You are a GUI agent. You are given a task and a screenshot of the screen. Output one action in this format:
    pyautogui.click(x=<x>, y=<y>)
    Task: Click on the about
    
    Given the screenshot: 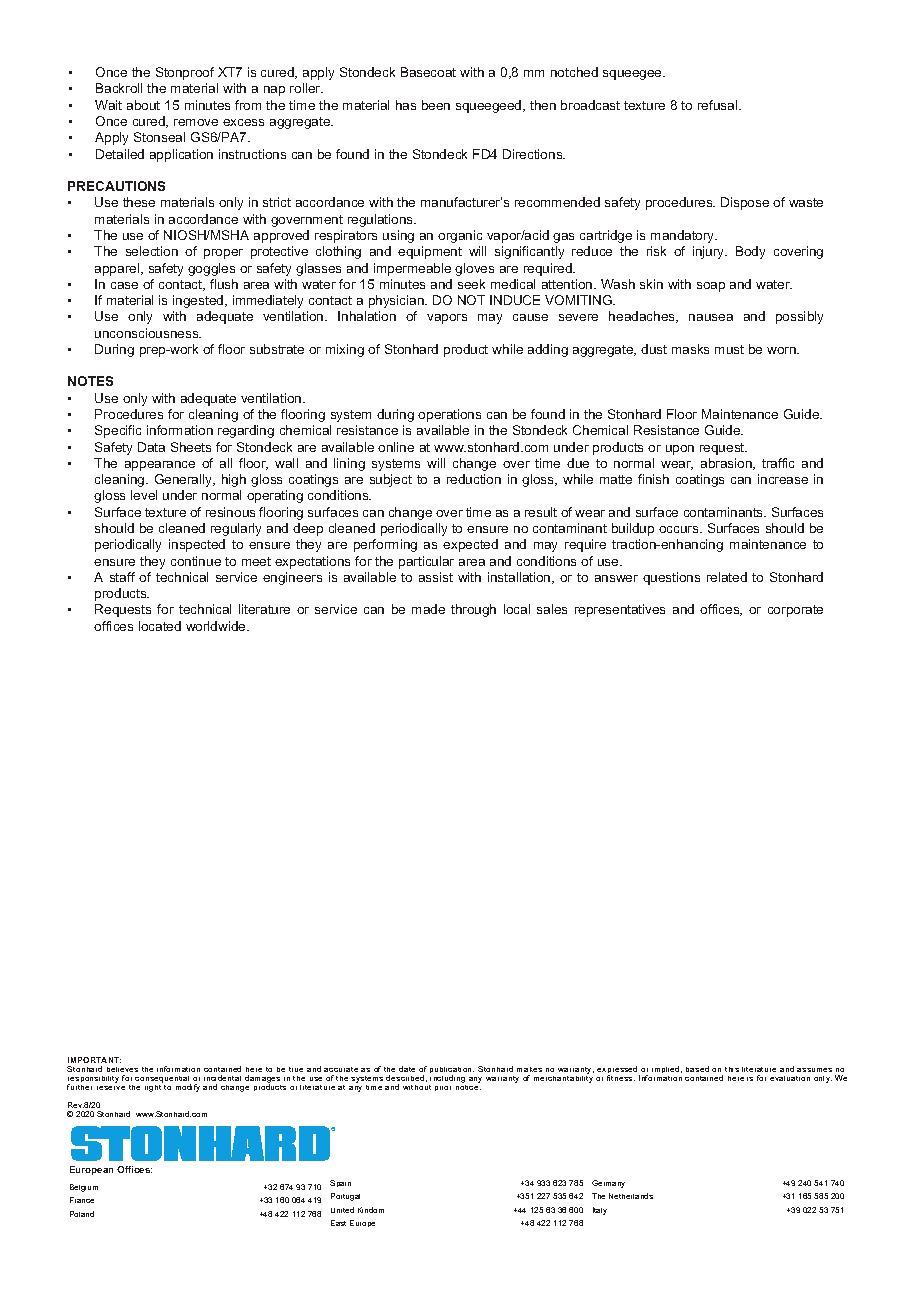 What is the action you would take?
    pyautogui.click(x=143, y=105)
